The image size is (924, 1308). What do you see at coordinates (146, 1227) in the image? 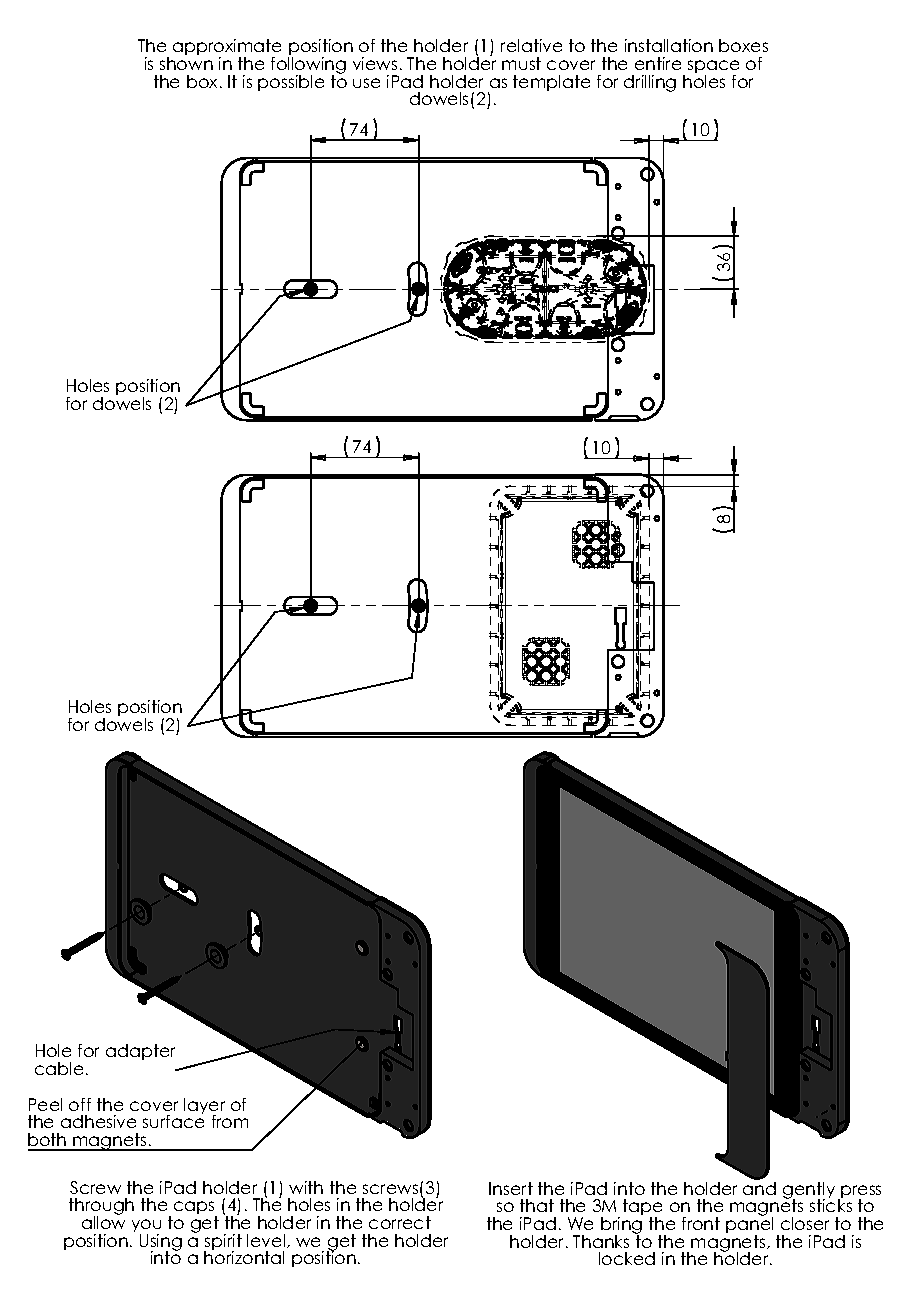
I see `you` at bounding box center [146, 1227].
